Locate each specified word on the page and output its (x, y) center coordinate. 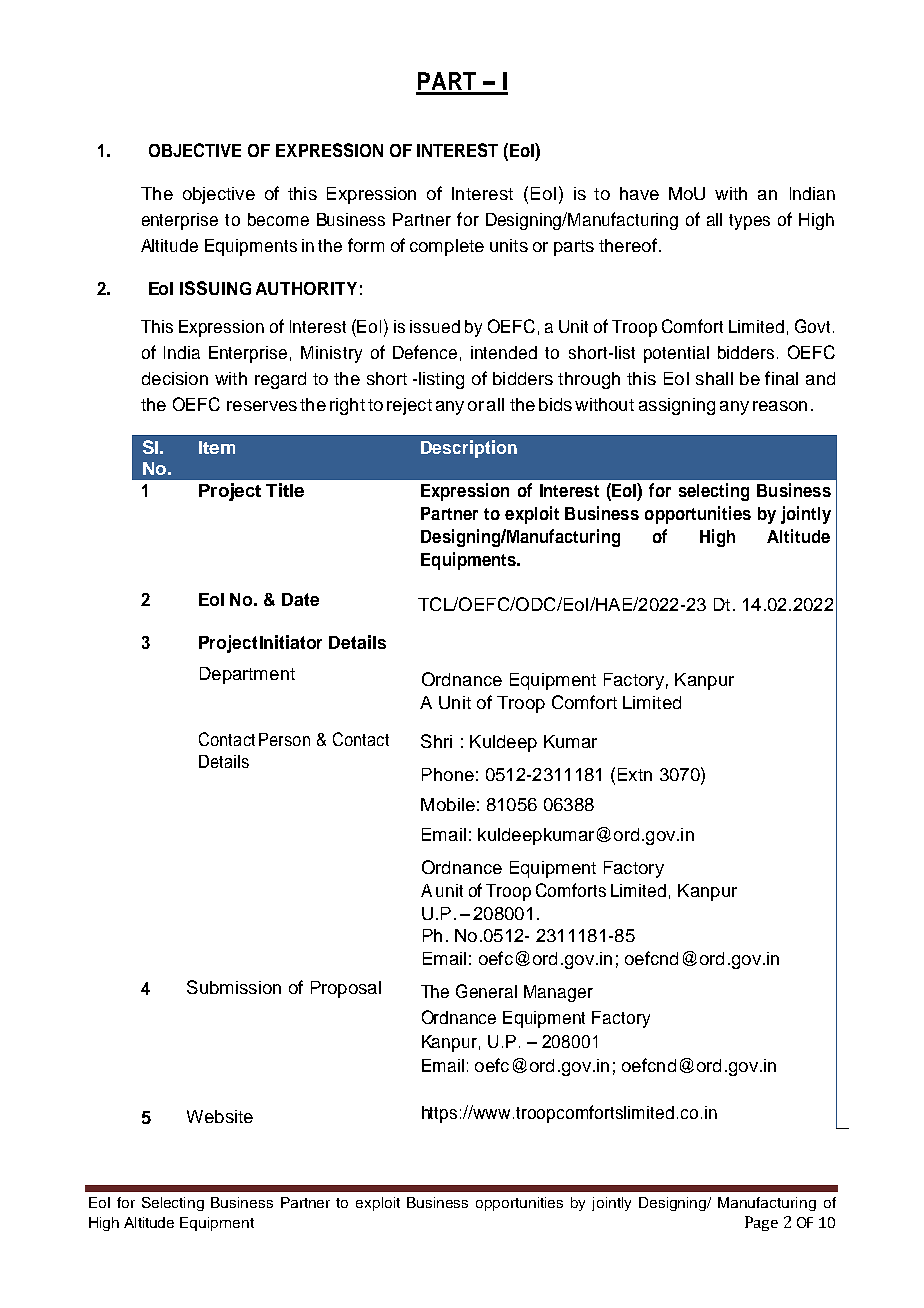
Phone (448, 774)
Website (220, 1116)
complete (447, 247)
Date (300, 599)
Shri (436, 741)
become (278, 219)
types (749, 222)
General (486, 991)
